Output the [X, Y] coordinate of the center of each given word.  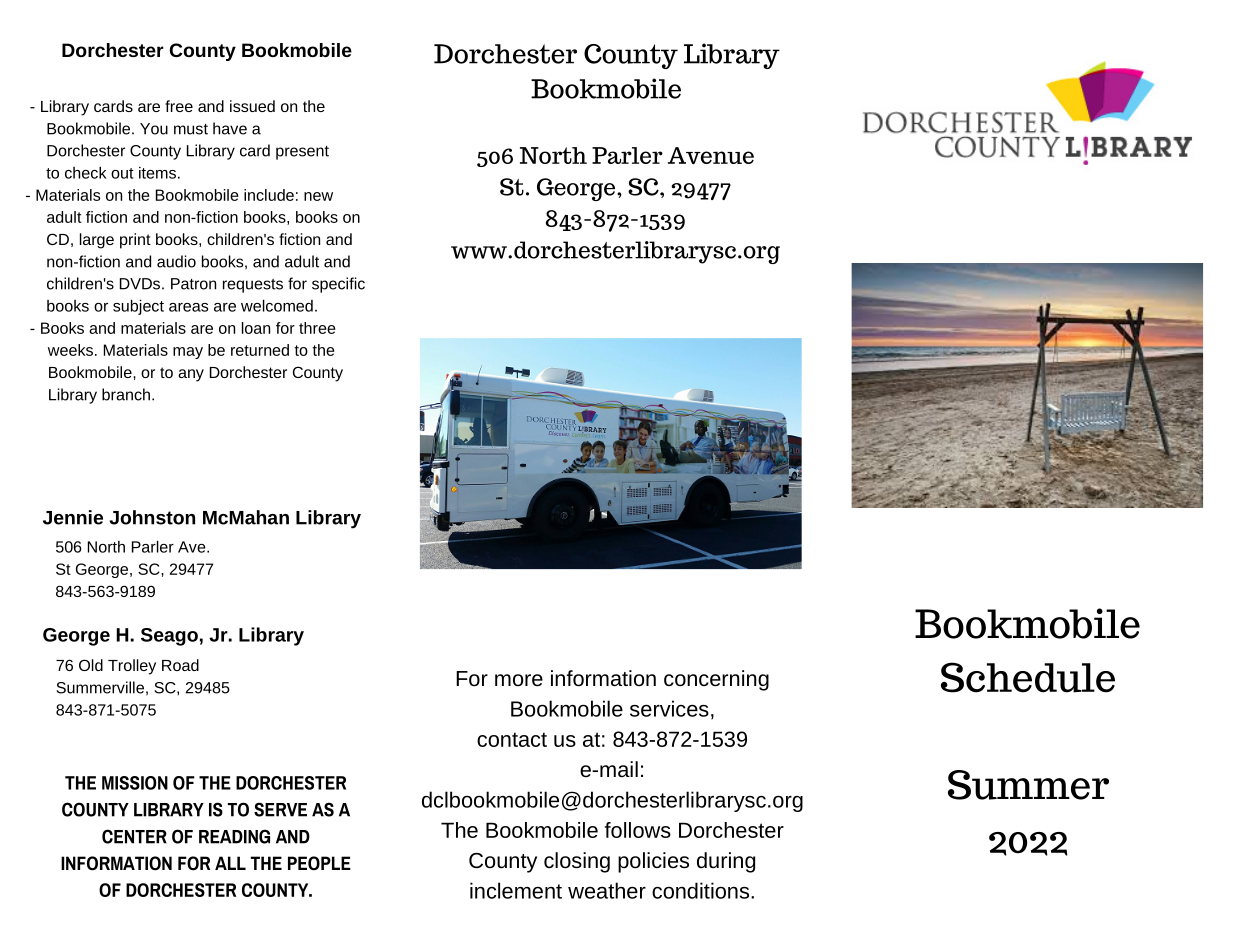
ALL [230, 863]
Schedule [1028, 677]
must [191, 129]
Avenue [711, 155]
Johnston [152, 517]
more [519, 680]
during [726, 862]
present [302, 153]
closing [577, 862]
